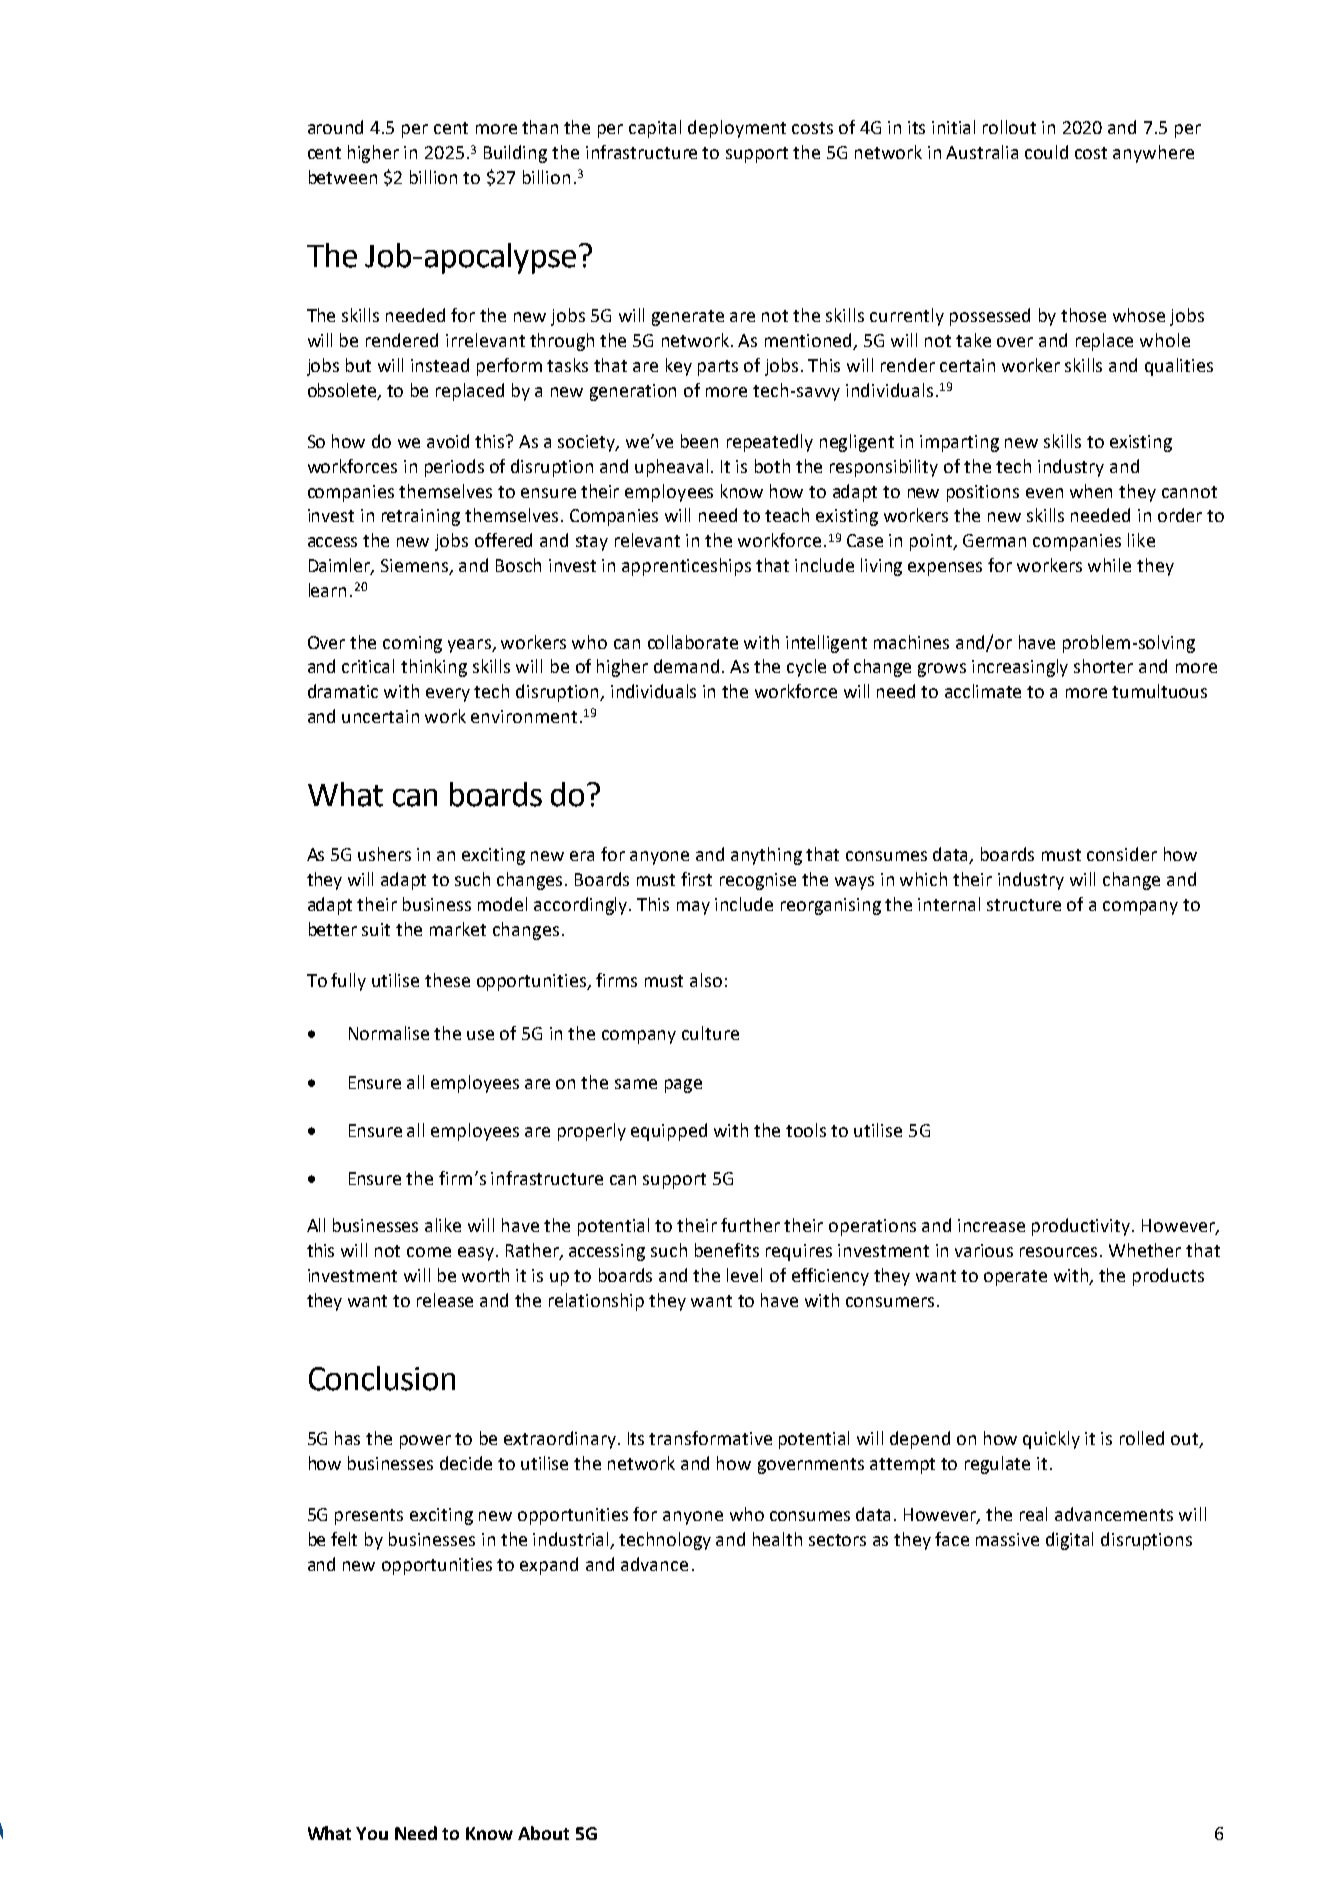 This document has height=1897, width=1340. I want to click on shorter, so click(1103, 666).
